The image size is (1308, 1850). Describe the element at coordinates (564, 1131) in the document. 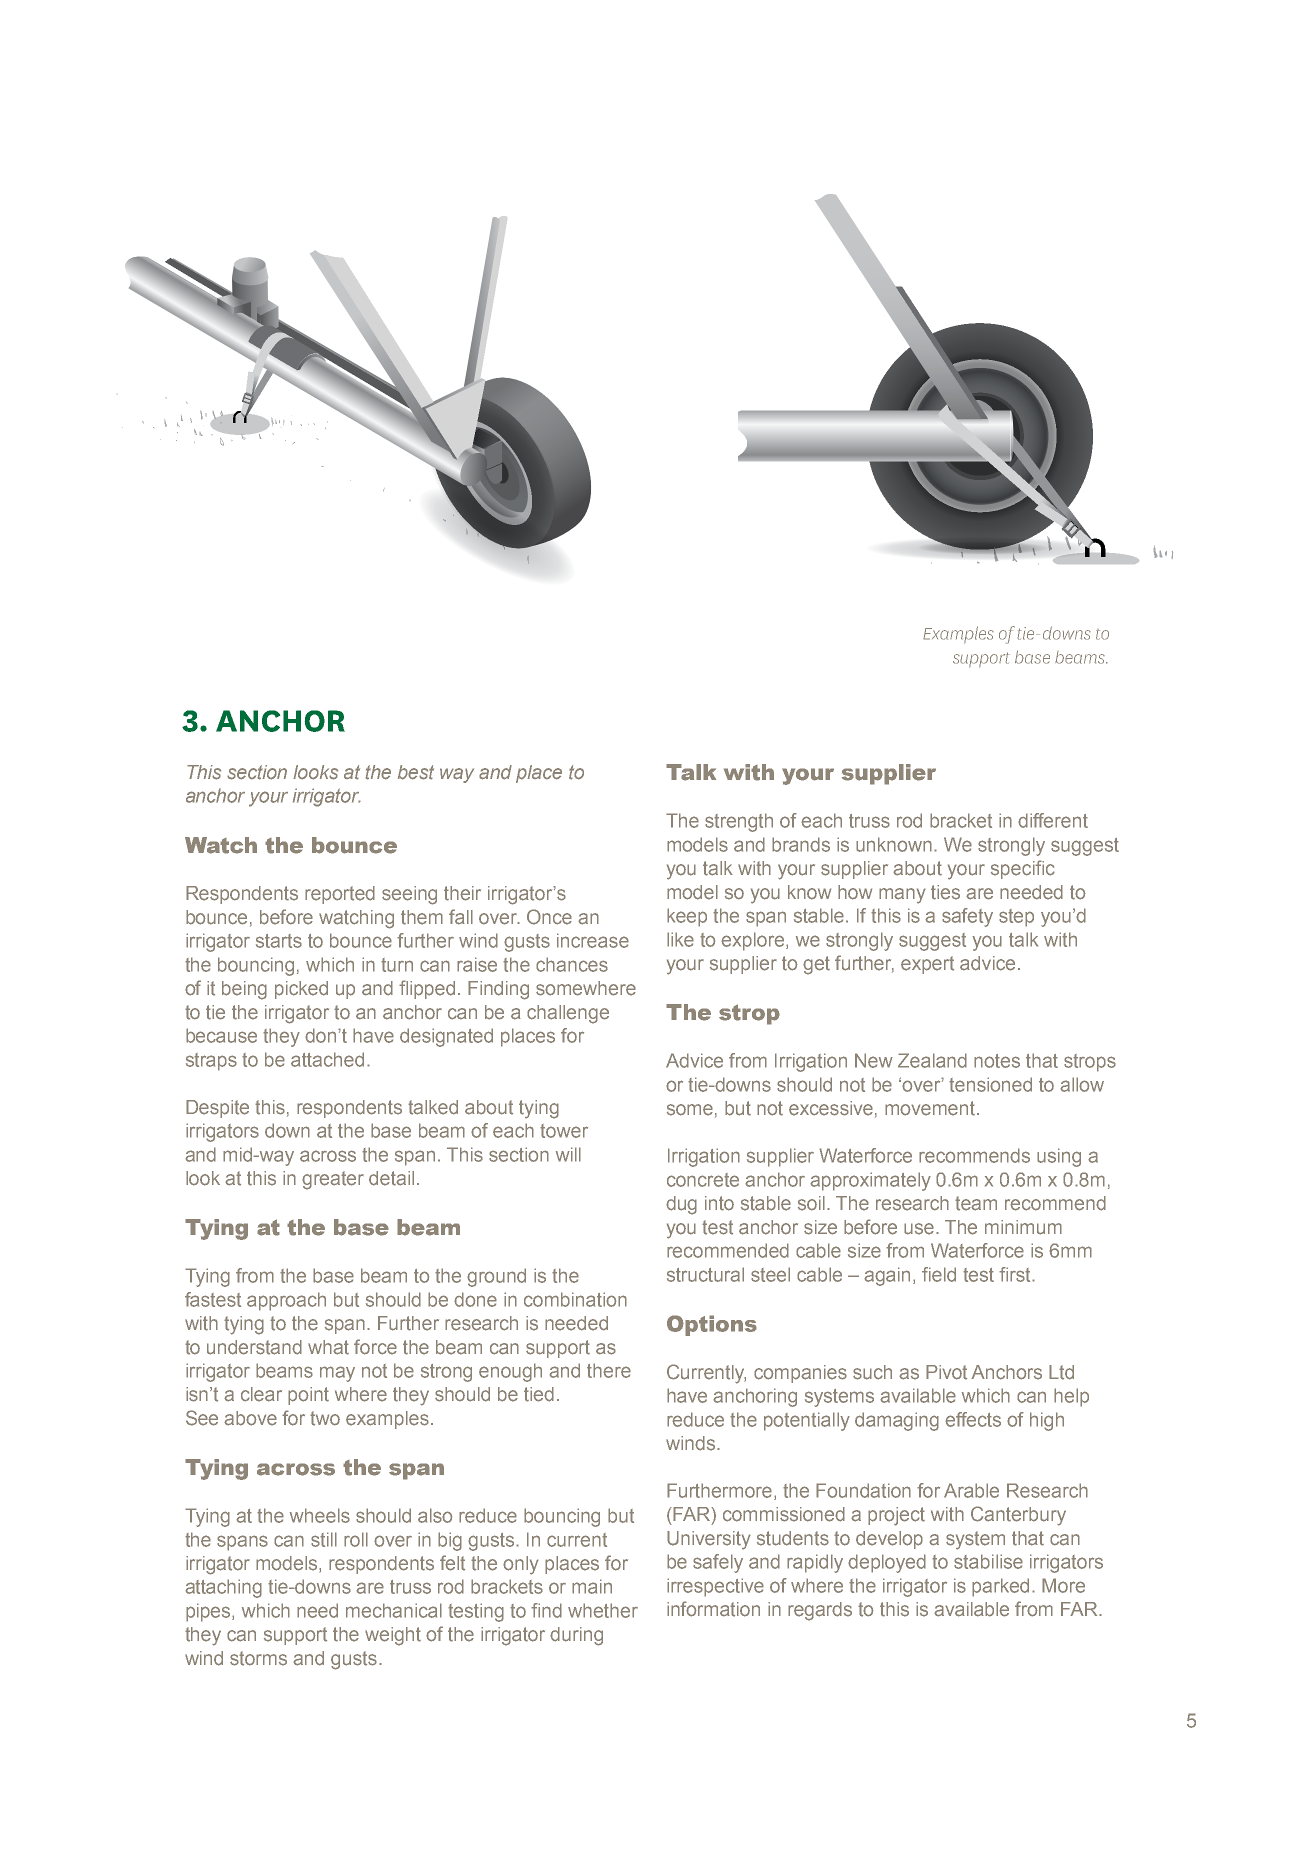

I see `tower` at that location.
